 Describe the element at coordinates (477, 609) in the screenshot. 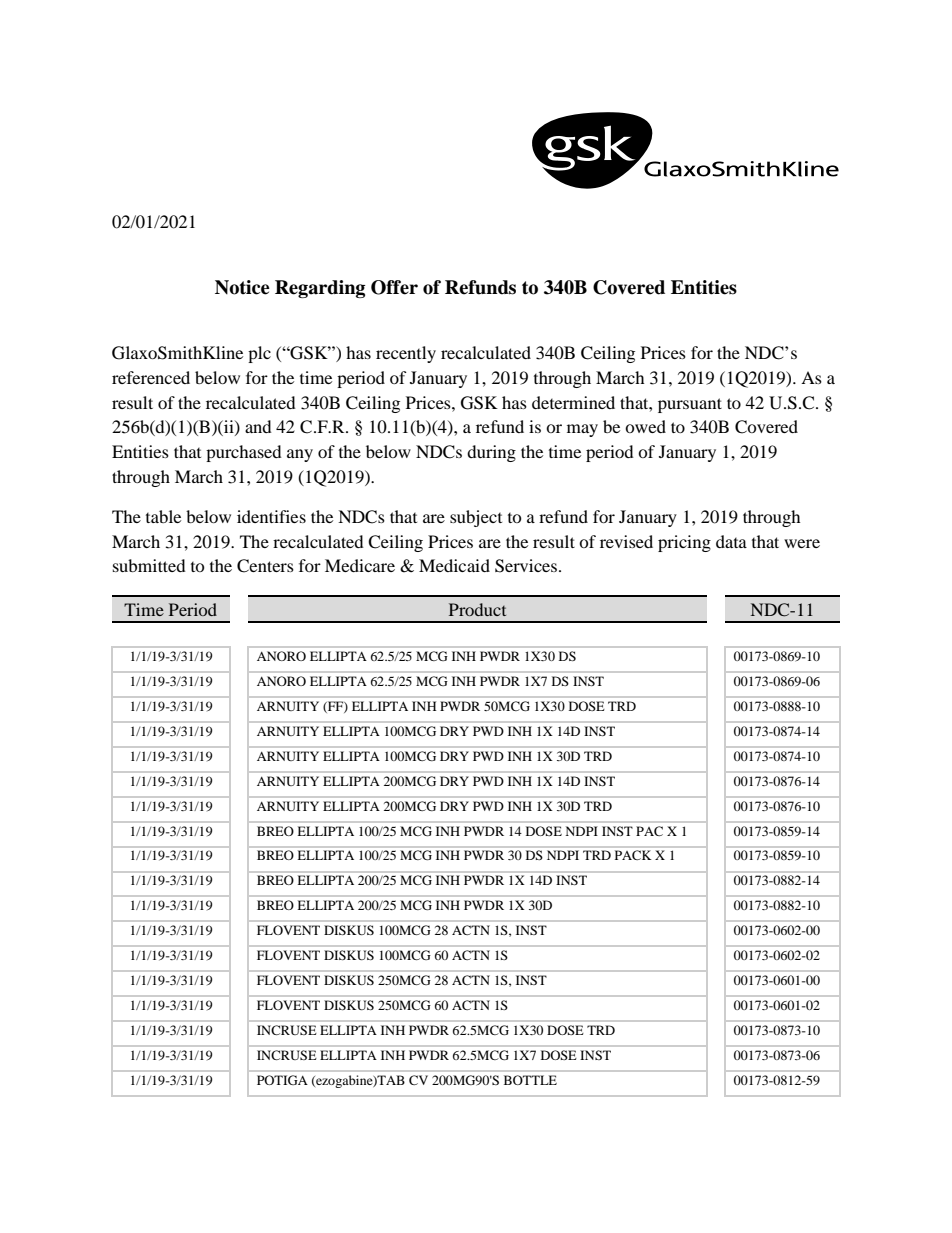

I see `Product` at that location.
